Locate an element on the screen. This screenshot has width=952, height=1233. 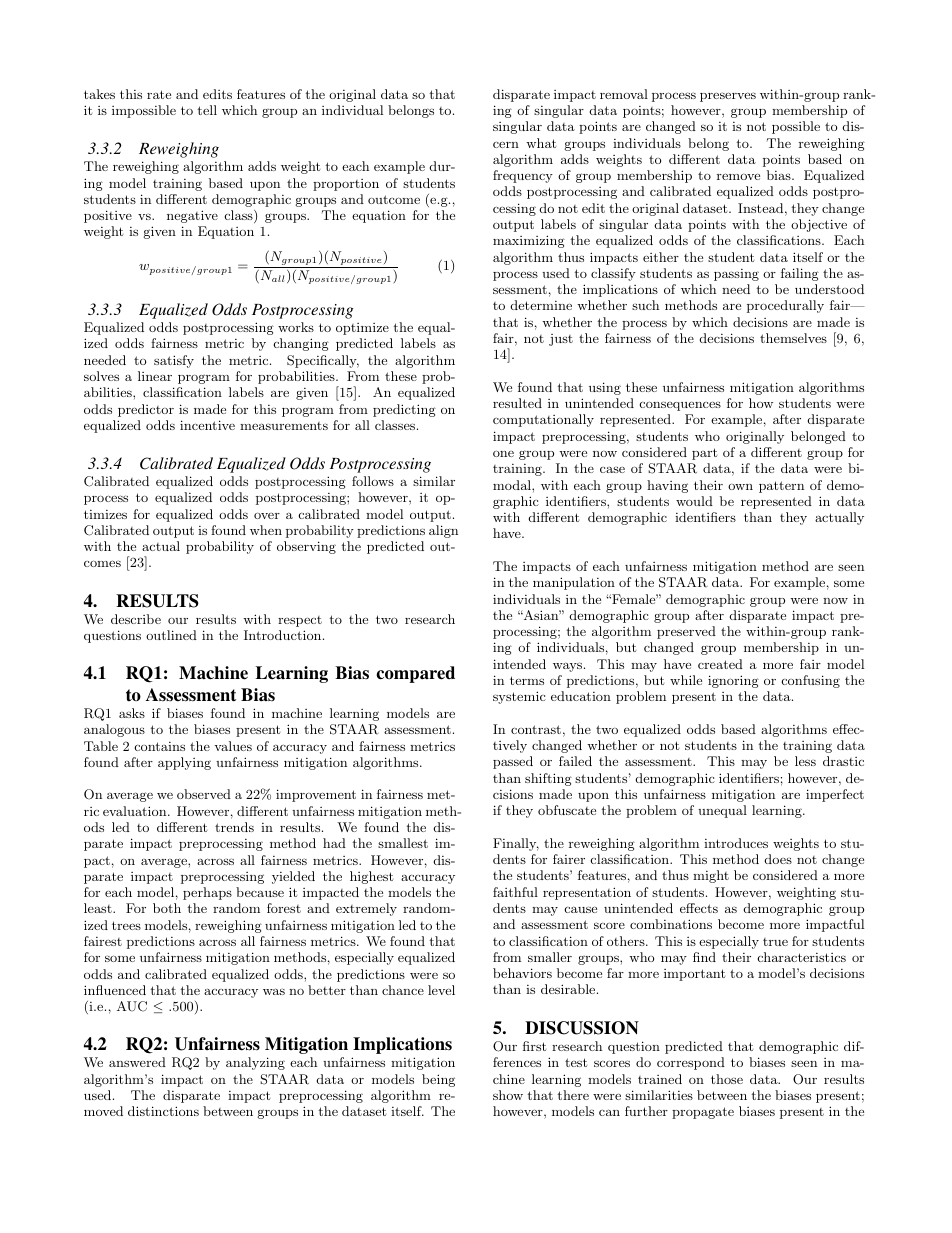
preserves is located at coordinates (728, 97).
